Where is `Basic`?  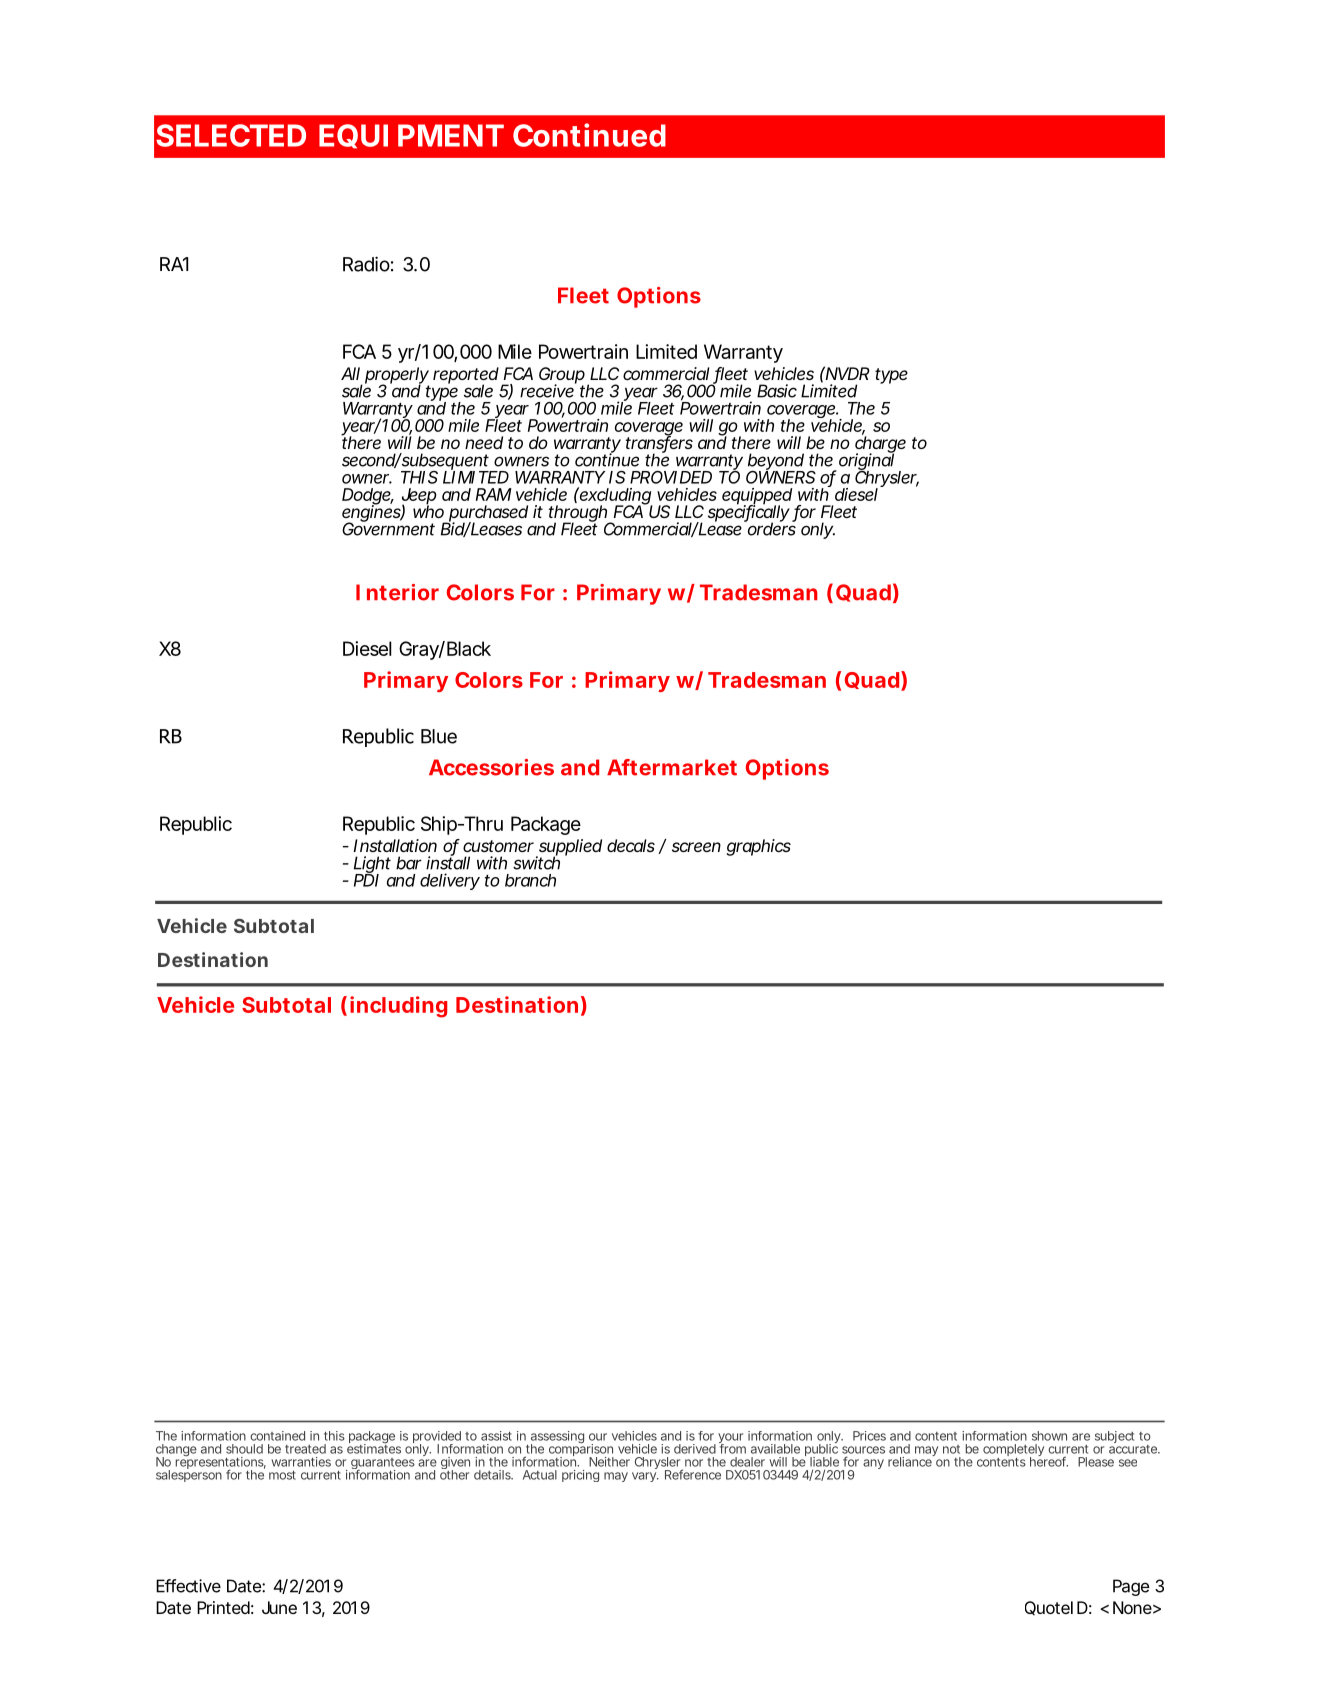
Basic is located at coordinates (777, 391).
